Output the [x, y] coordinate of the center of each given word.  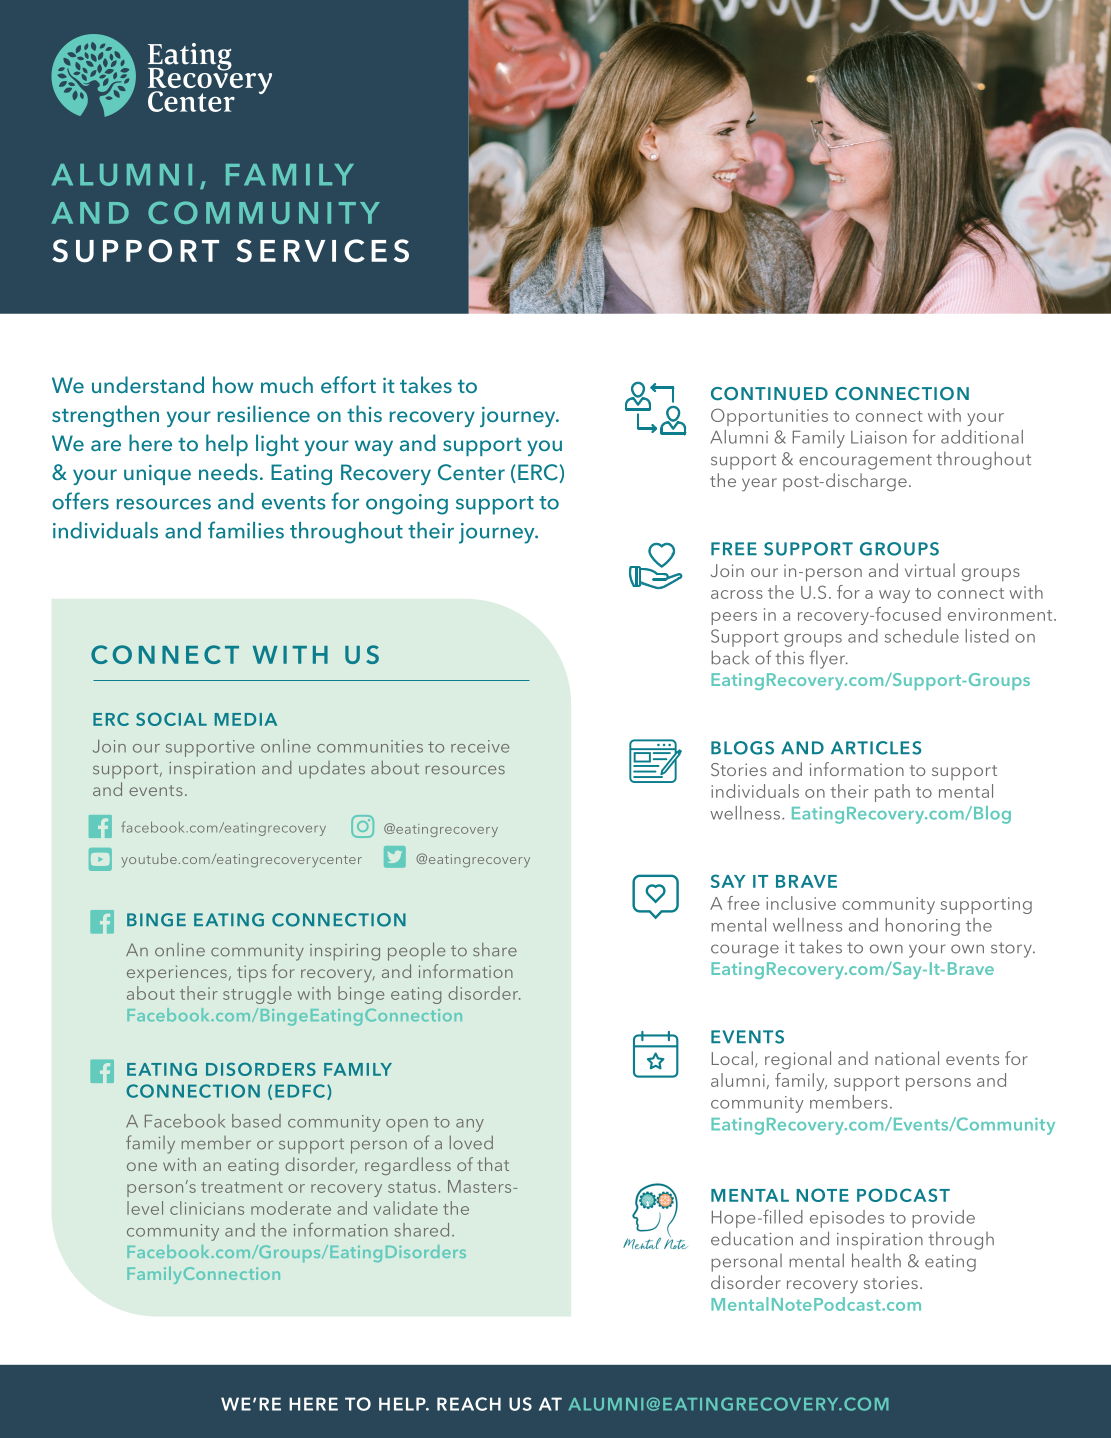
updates [332, 770]
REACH [469, 1404]
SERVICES [322, 251]
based [256, 1121]
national [907, 1058]
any [470, 1125]
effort [348, 384]
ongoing [407, 504]
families [246, 530]
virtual [930, 570]
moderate [291, 1208]
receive [480, 746]
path [892, 793]
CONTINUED [769, 394]
